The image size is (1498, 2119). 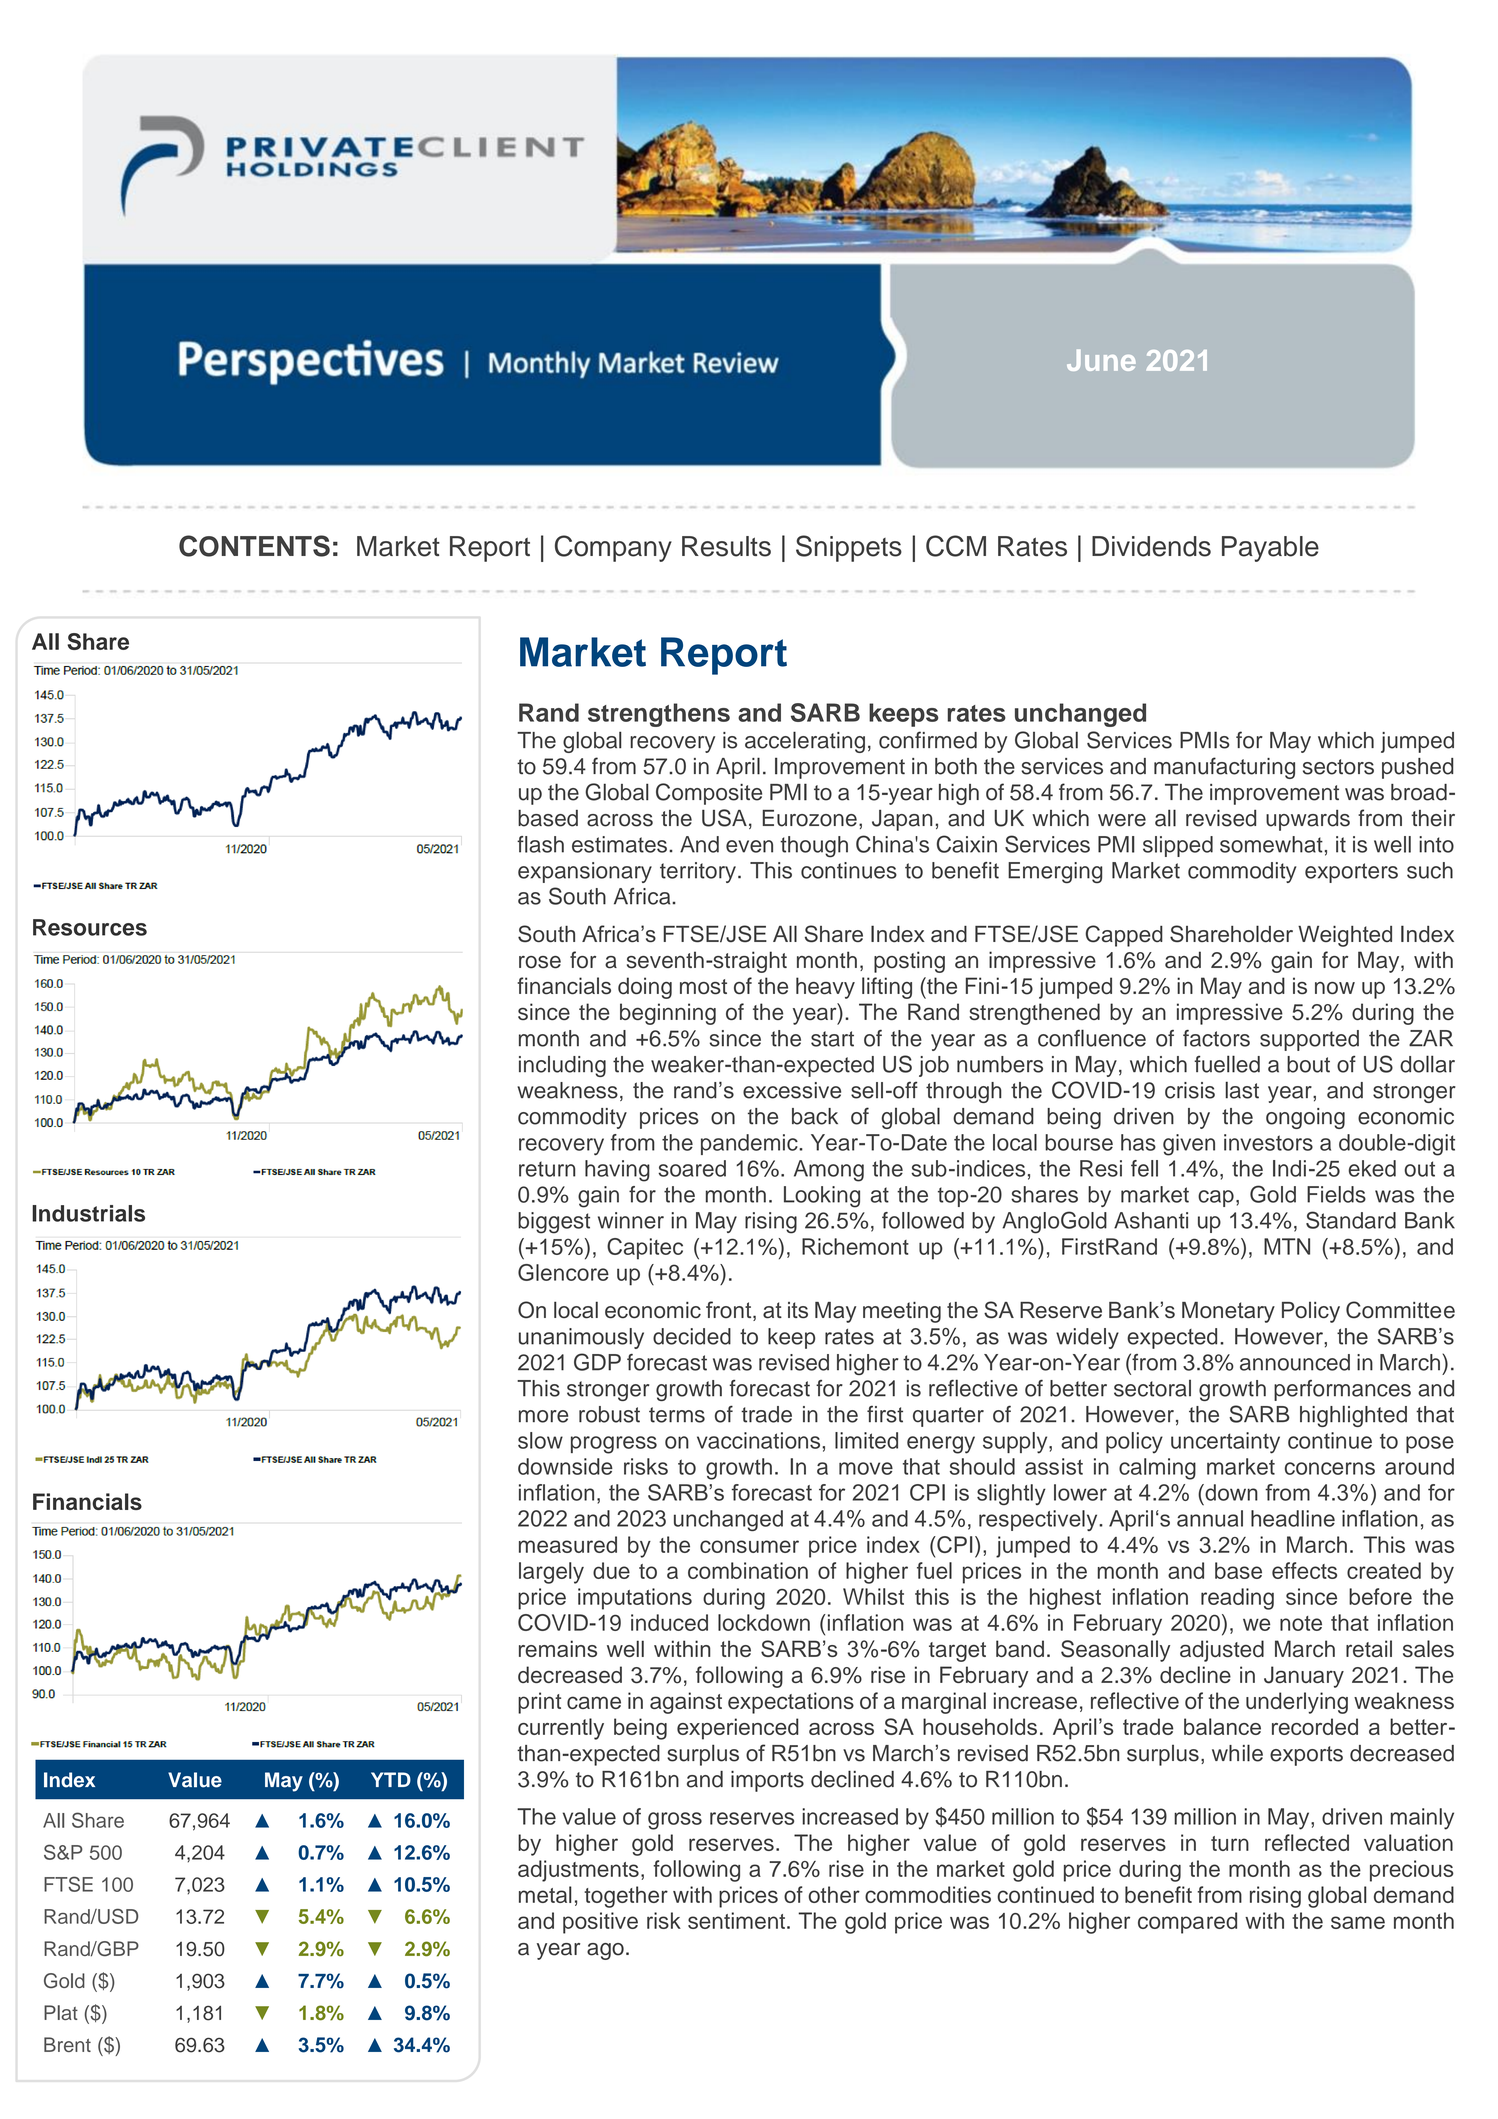 What do you see at coordinates (822, 1197) in the screenshot?
I see `Looking` at bounding box center [822, 1197].
